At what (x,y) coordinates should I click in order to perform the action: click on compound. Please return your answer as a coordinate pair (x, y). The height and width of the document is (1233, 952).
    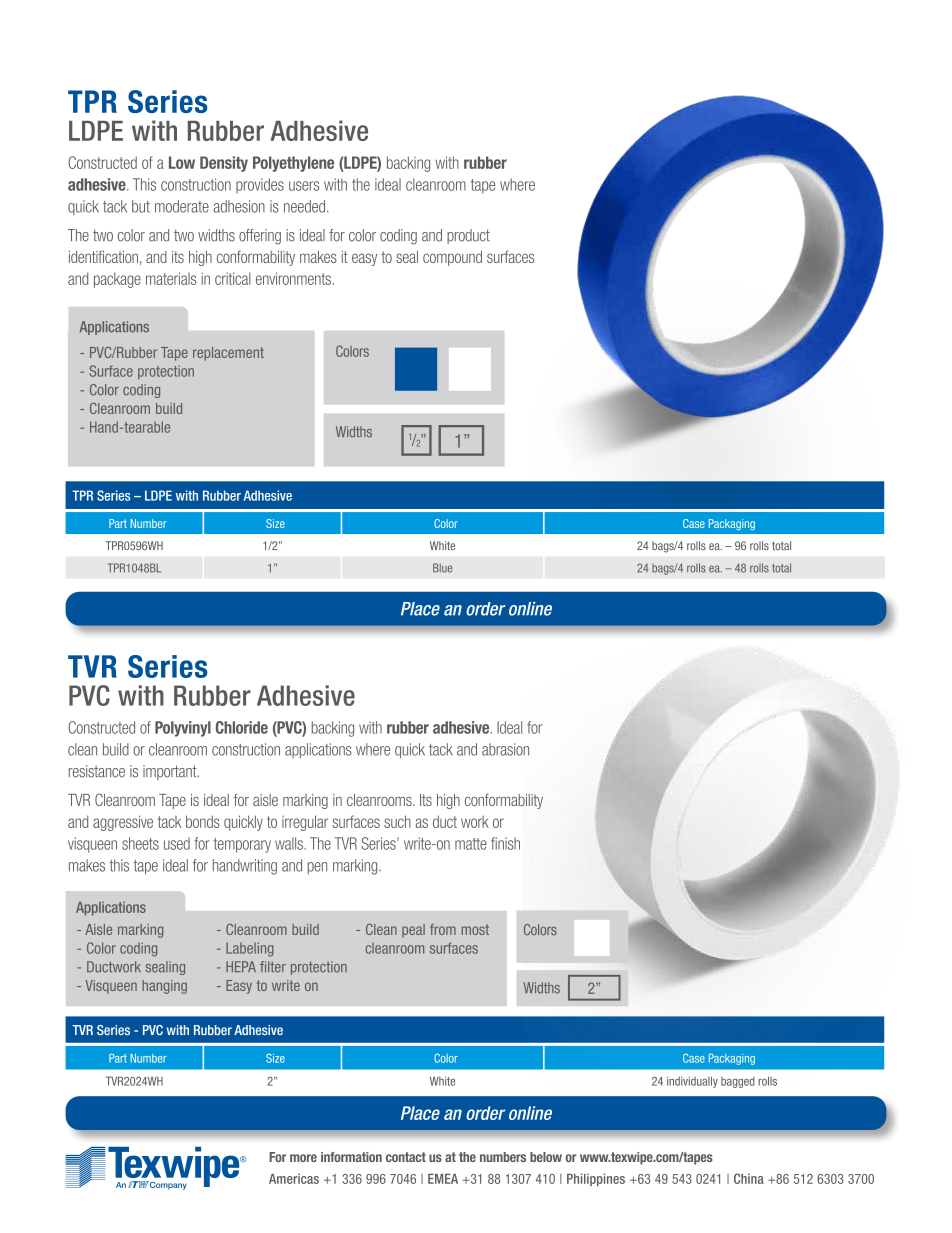
    Looking at the image, I should click on (452, 258).
